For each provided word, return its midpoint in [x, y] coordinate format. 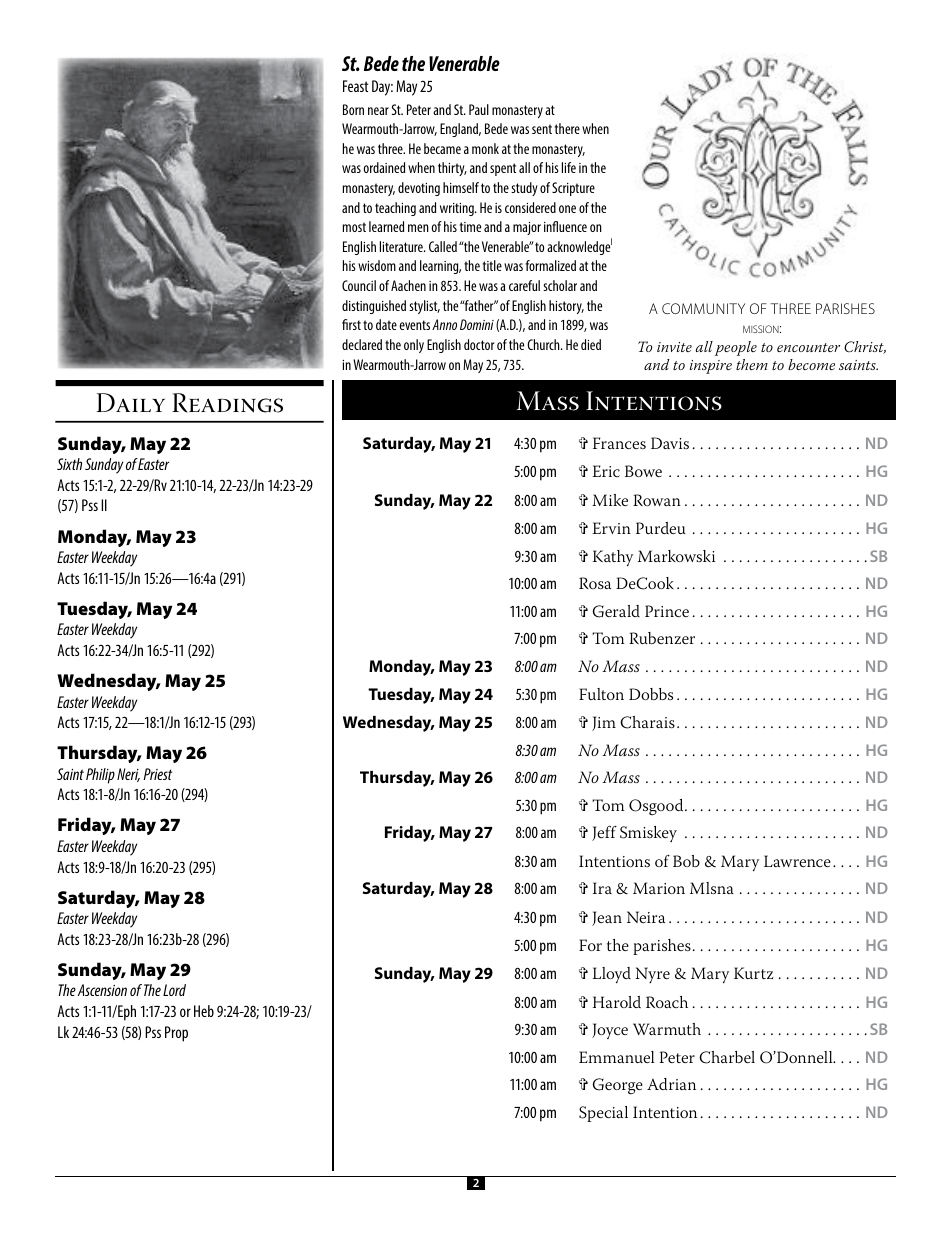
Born [353, 109]
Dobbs [651, 694]
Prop [176, 1034]
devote [590, 128]
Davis [670, 443]
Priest [157, 774]
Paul [479, 109]
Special [603, 1114]
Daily [130, 402]
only [414, 346]
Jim [604, 723]
